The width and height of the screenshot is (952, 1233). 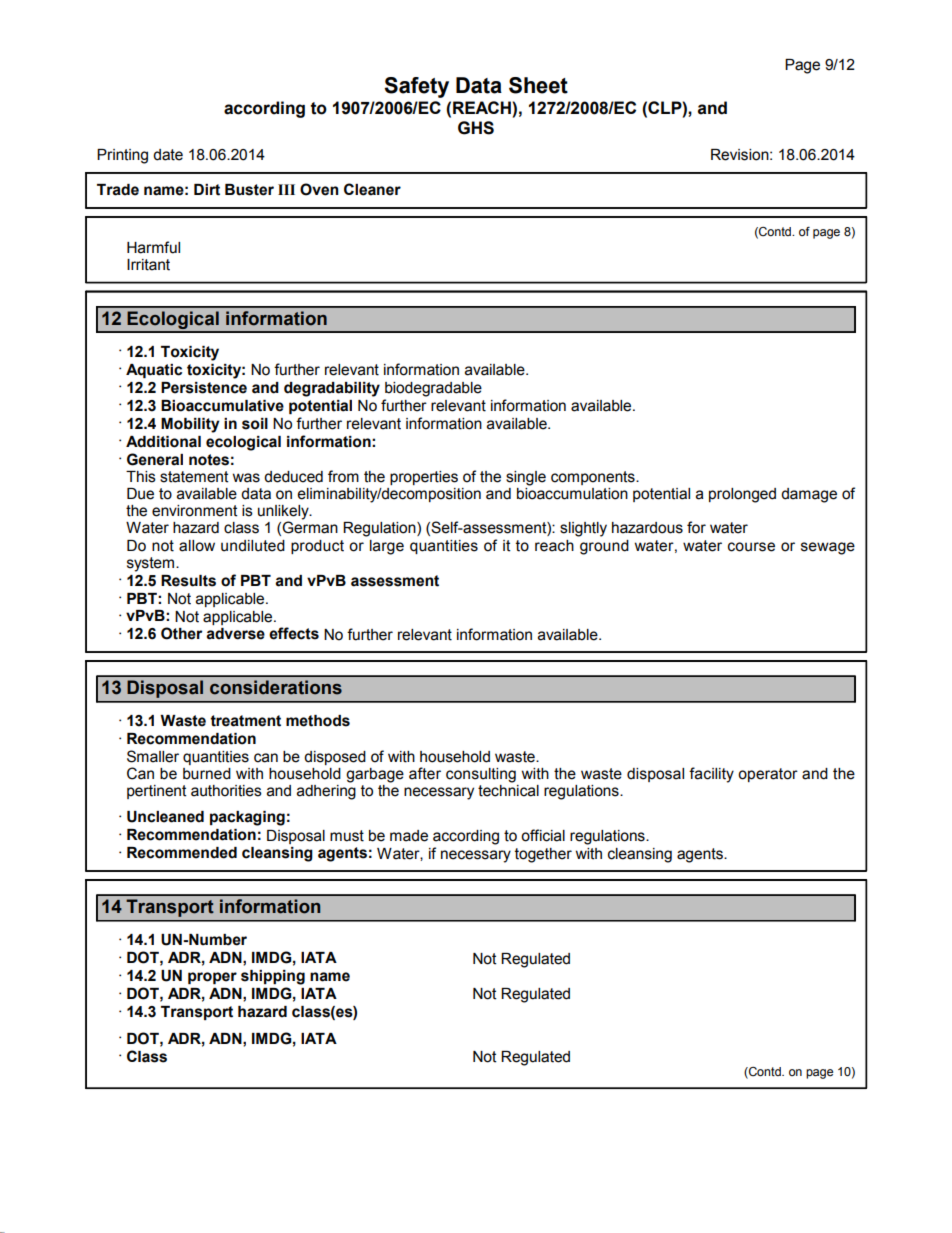 I want to click on date, so click(x=168, y=155).
